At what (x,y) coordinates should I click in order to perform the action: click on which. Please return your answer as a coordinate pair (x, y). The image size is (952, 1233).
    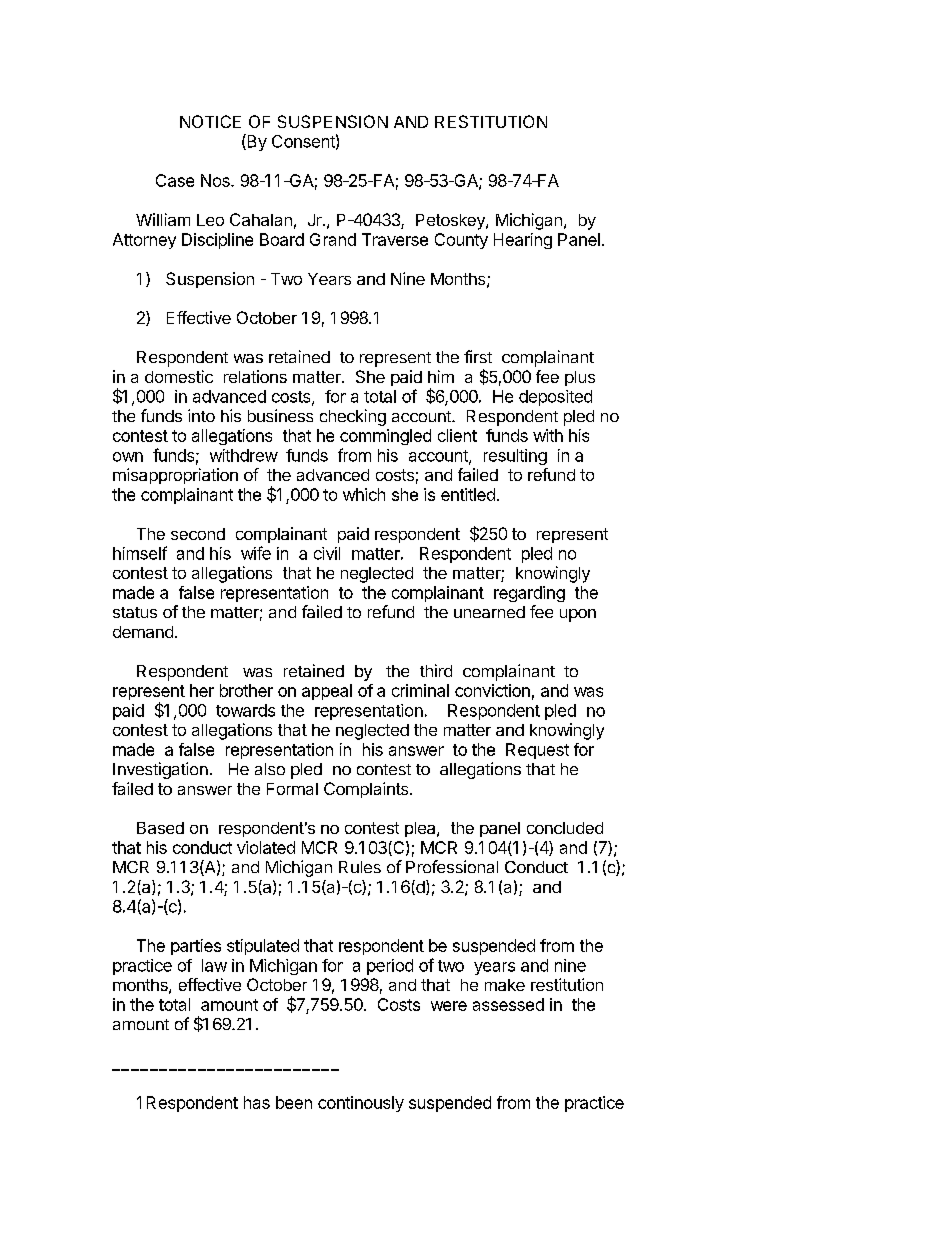
    Looking at the image, I should click on (364, 494).
